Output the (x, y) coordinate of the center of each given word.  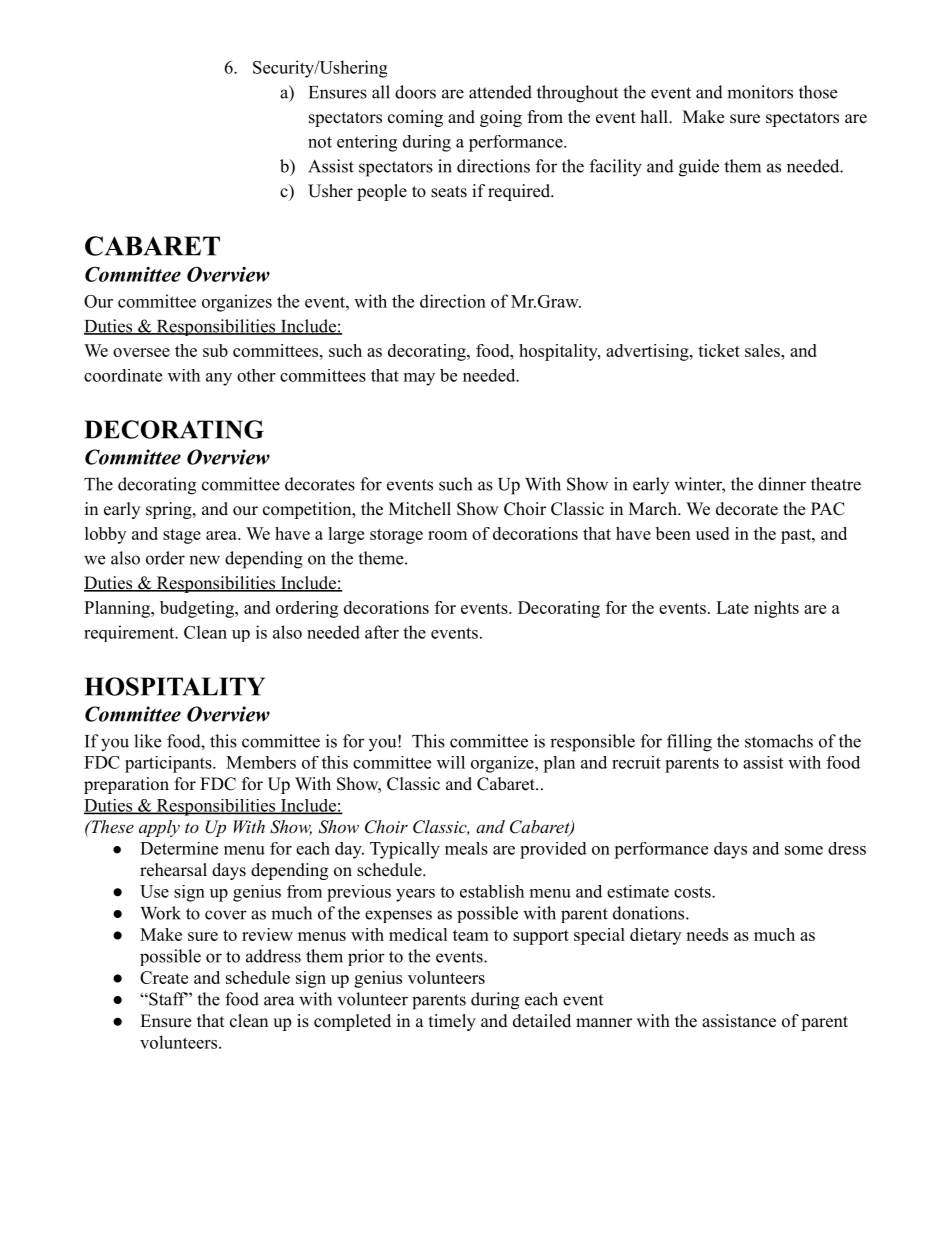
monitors (760, 92)
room (447, 535)
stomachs (779, 741)
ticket (719, 350)
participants (169, 764)
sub (215, 350)
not (320, 142)
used (712, 533)
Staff (167, 999)
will (451, 762)
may (419, 379)
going (501, 118)
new (204, 560)
